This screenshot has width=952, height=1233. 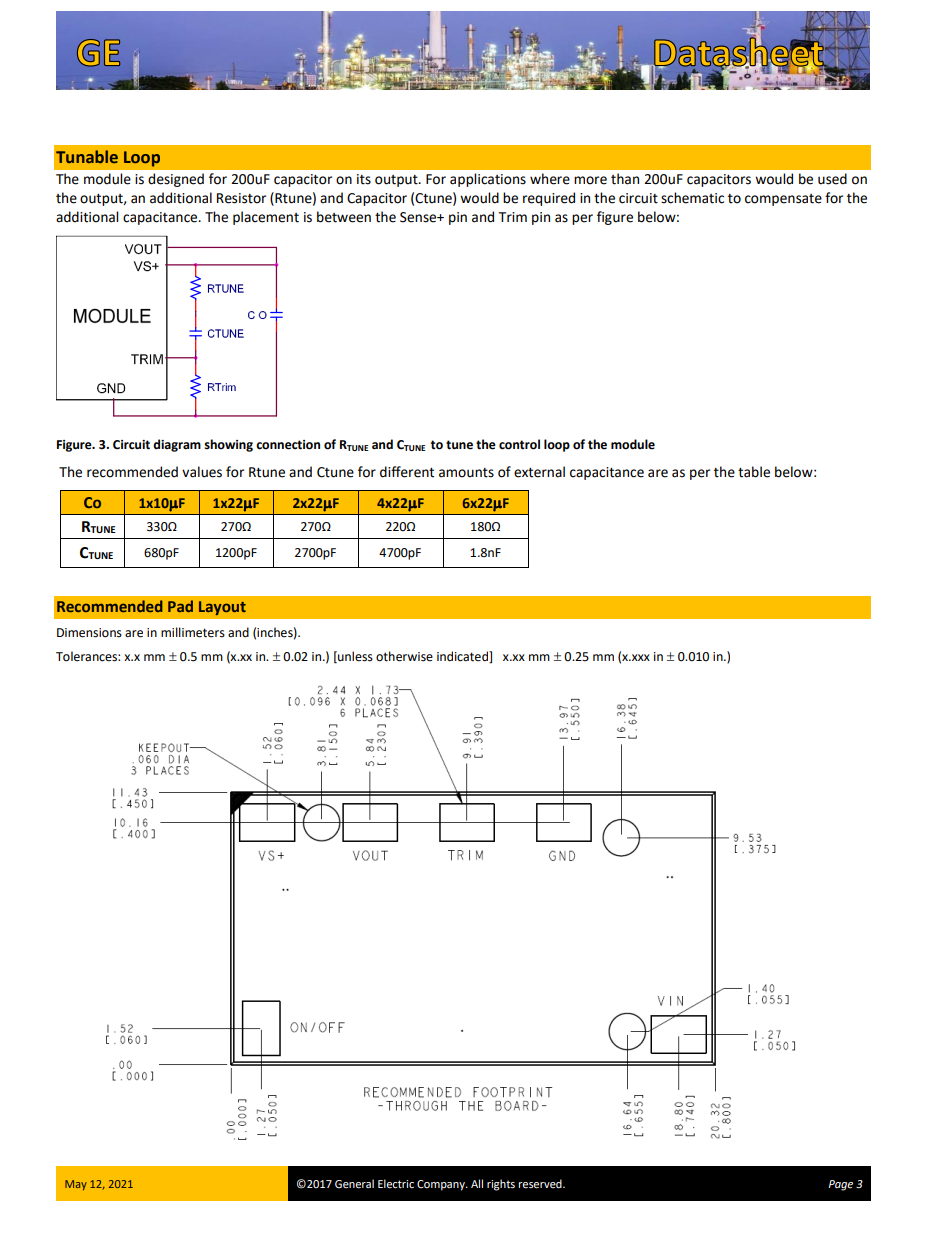 What do you see at coordinates (202, 472) in the screenshot?
I see `values` at bounding box center [202, 472].
